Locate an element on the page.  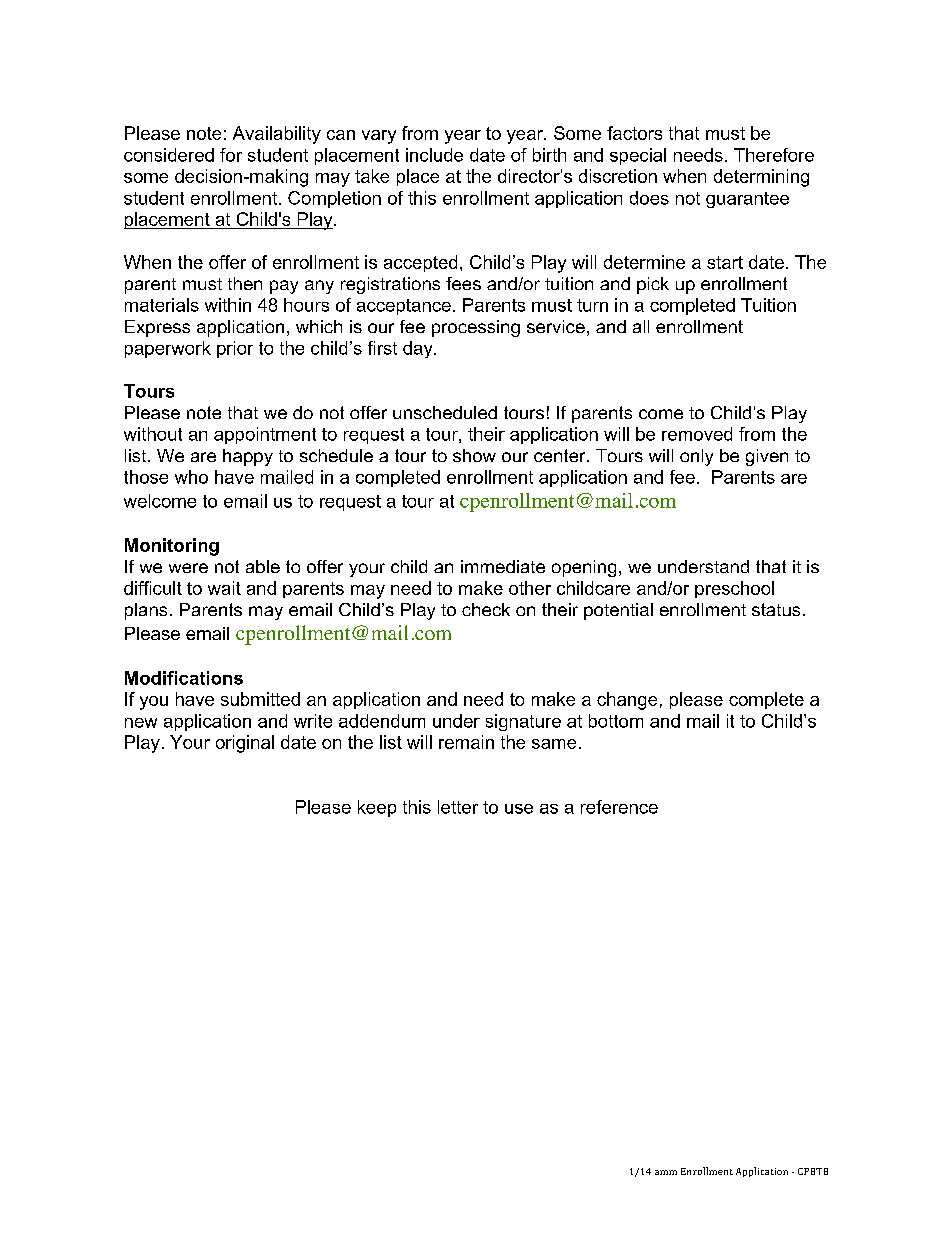
include is located at coordinates (434, 155).
